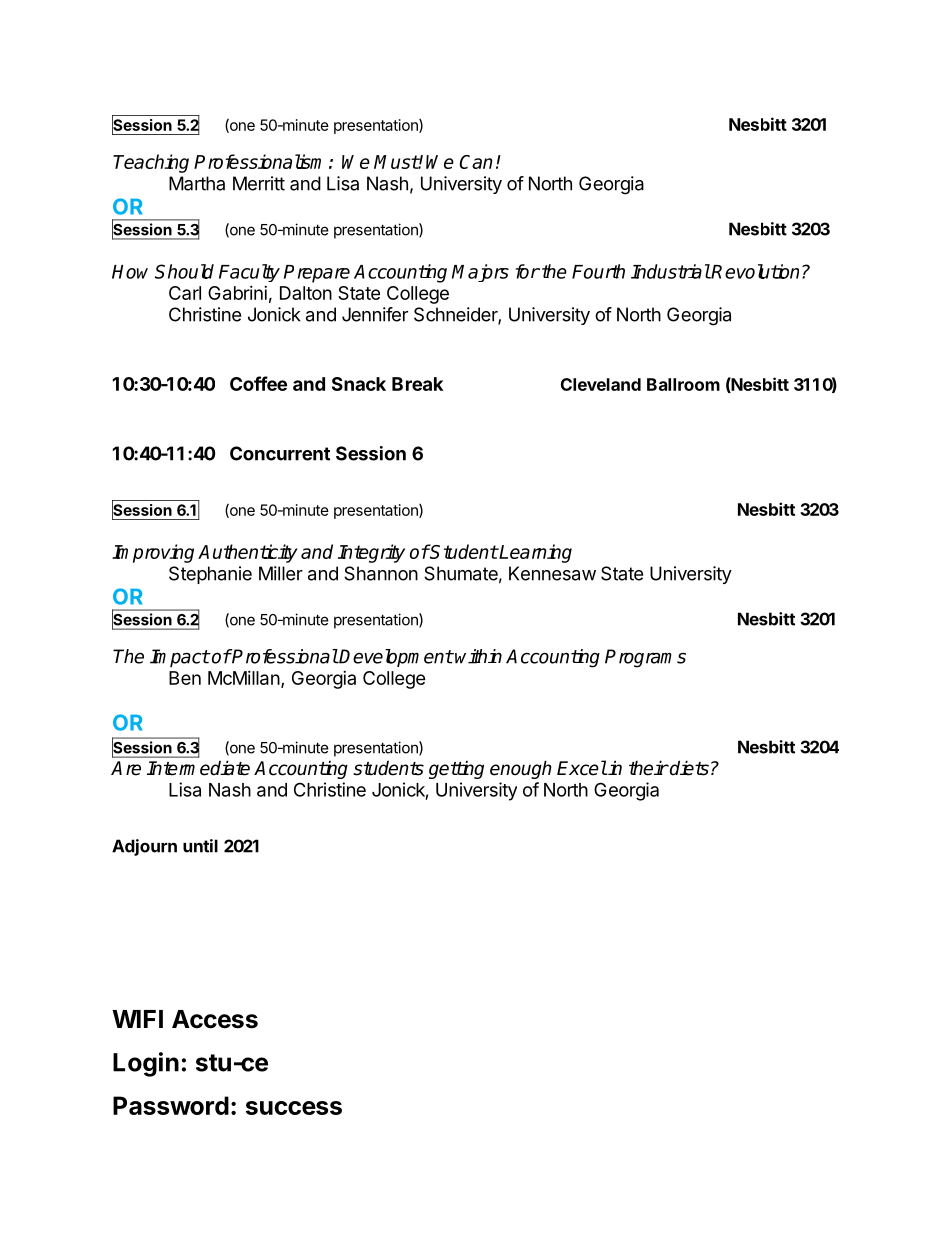 This image has height=1233, width=952. I want to click on Development, so click(395, 658).
